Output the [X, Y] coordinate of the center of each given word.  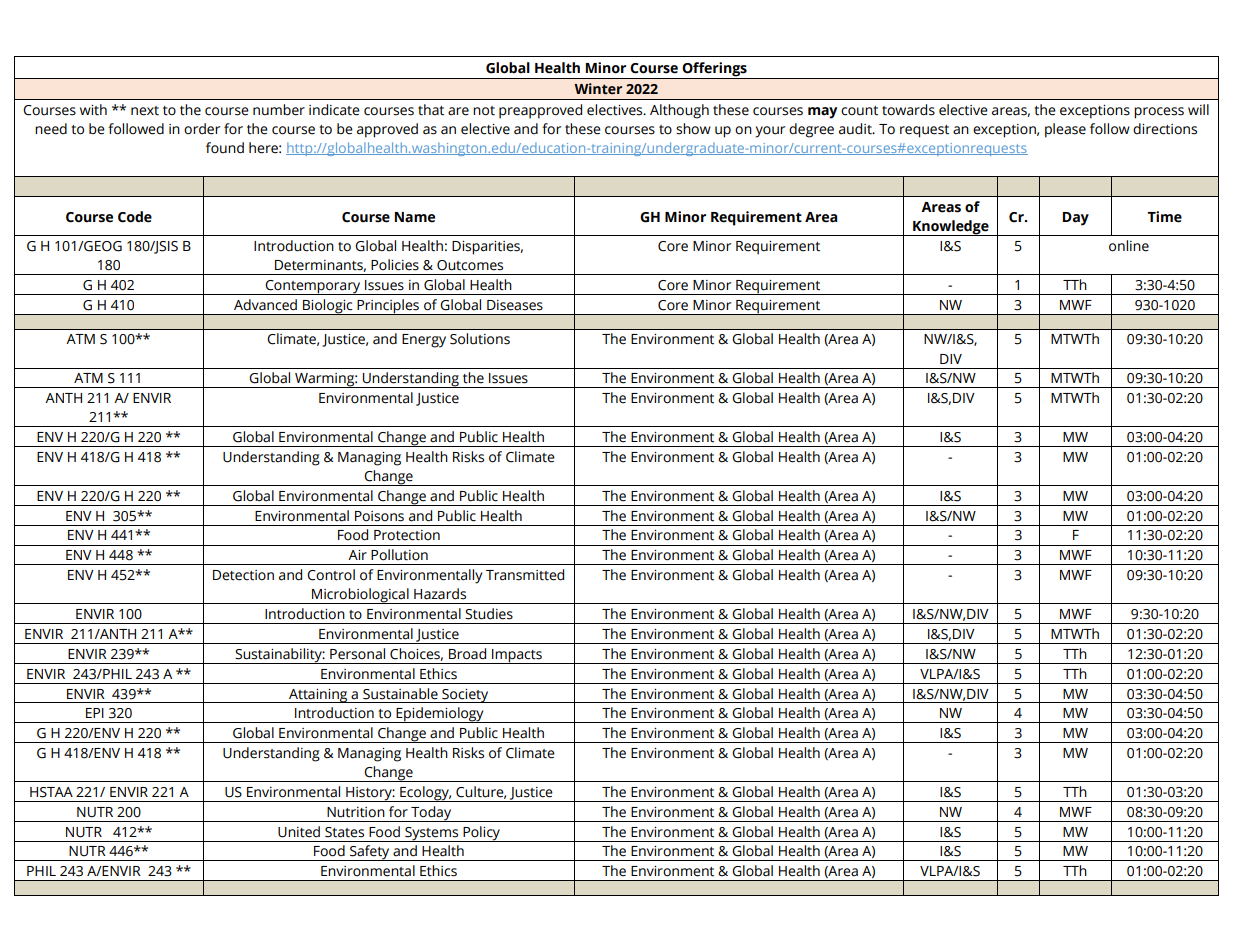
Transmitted [525, 575]
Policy [481, 834]
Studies [489, 614]
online [1129, 246]
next [145, 111]
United [299, 832]
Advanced [265, 305]
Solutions [480, 339]
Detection [243, 575]
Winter [598, 89]
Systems [432, 834]
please [1065, 130]
